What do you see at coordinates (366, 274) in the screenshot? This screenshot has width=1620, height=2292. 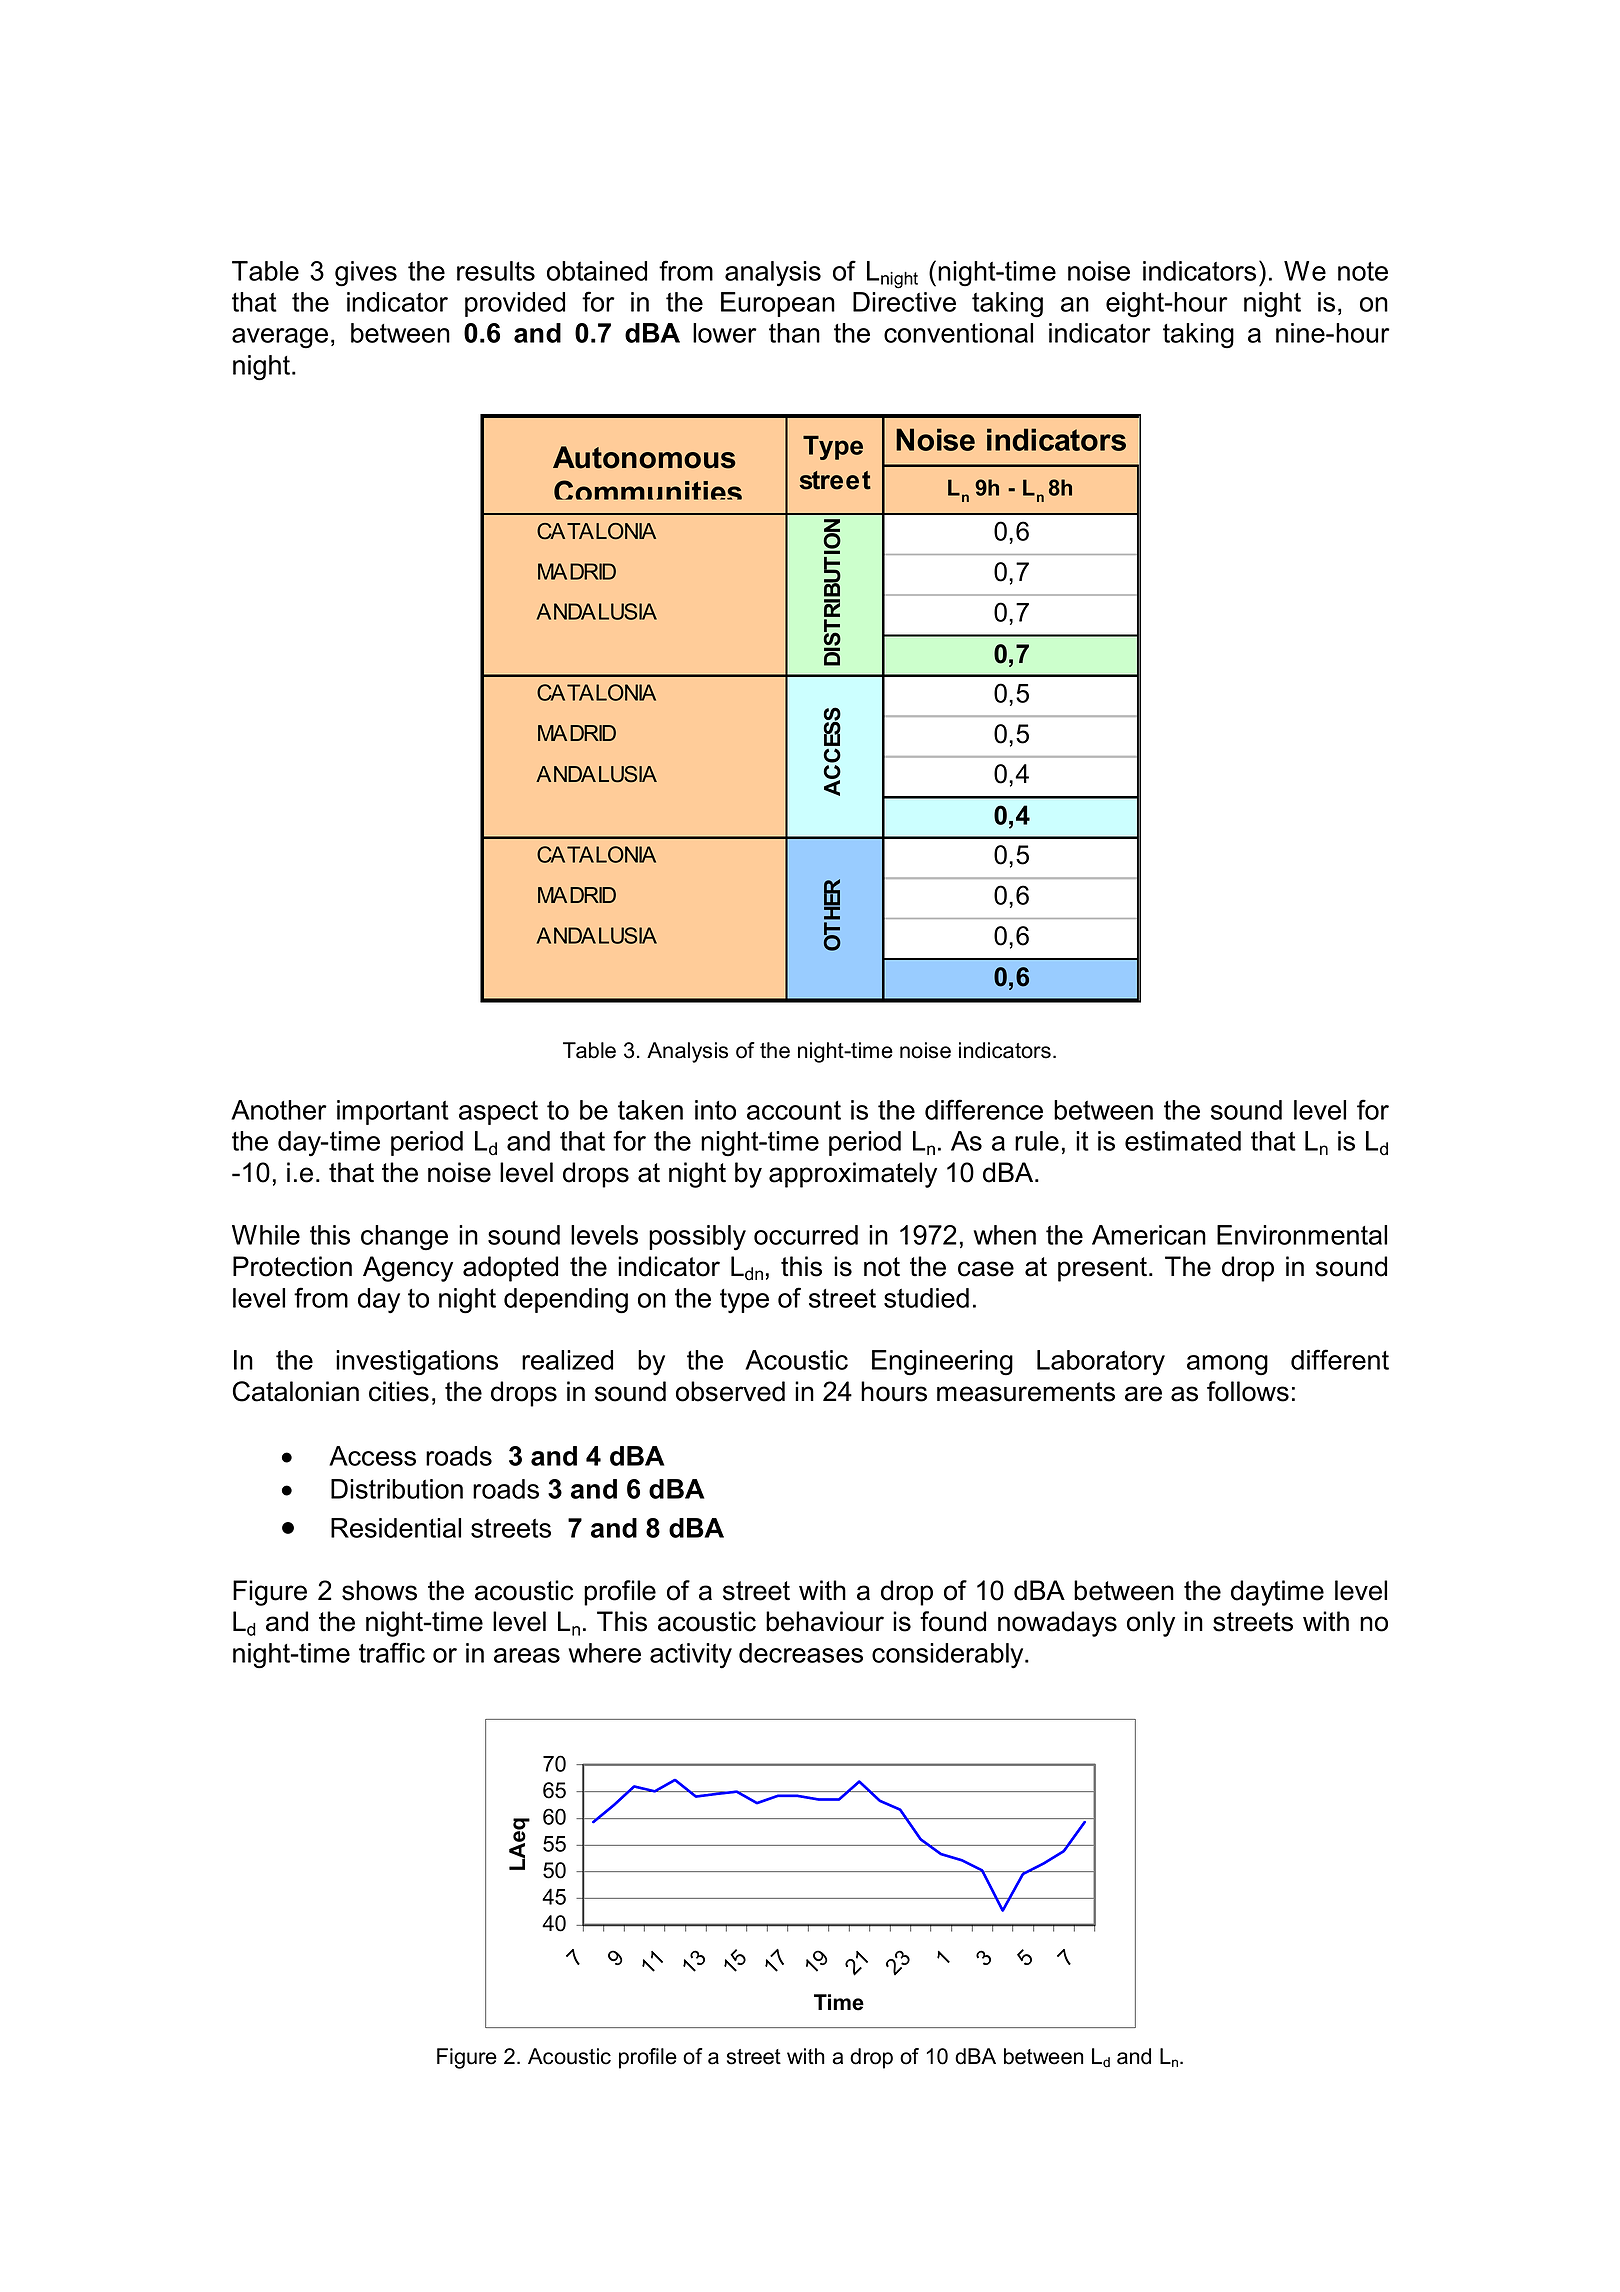 I see `gives` at bounding box center [366, 274].
